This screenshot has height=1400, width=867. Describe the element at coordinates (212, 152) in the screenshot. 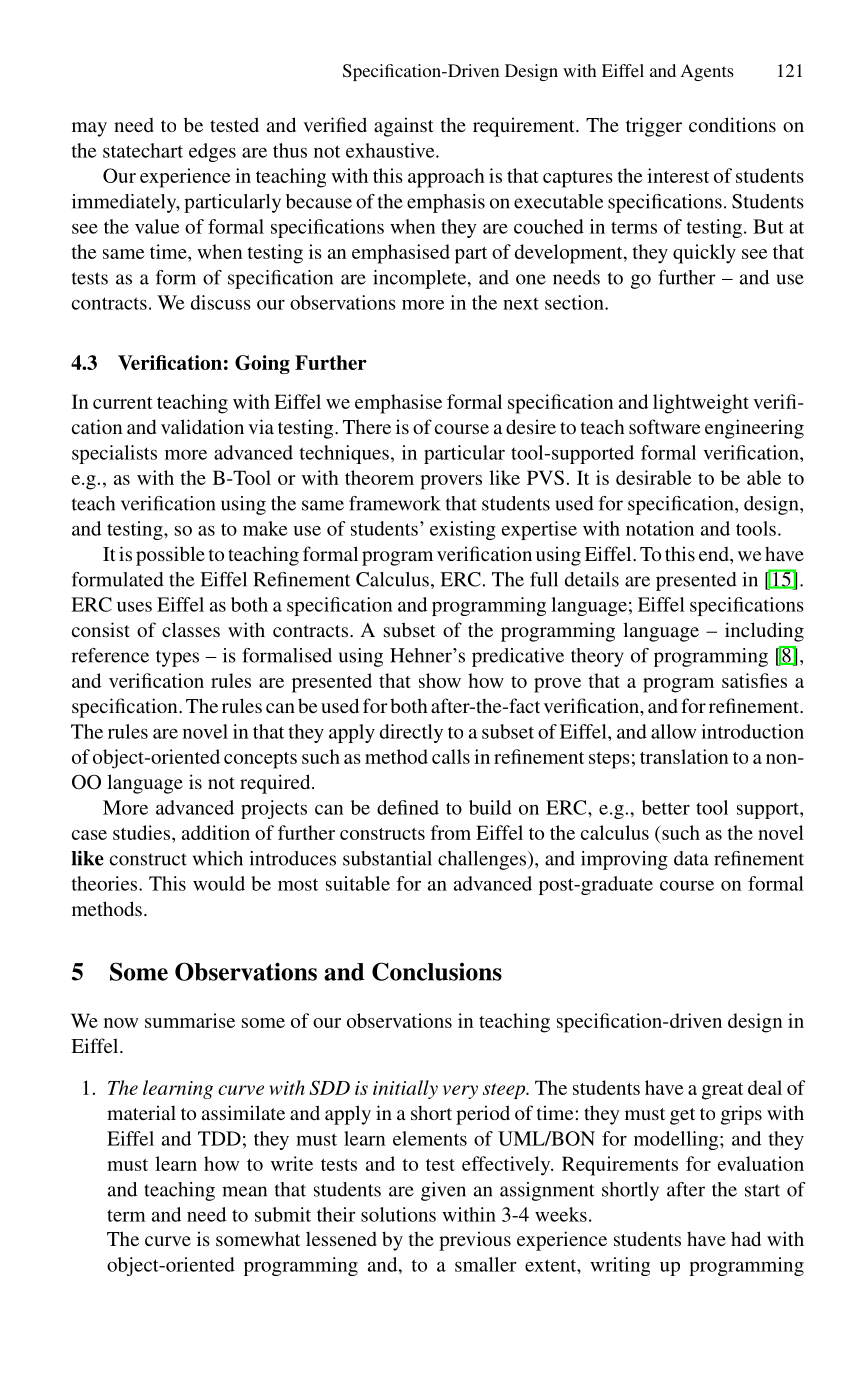

I see `edges` at that location.
